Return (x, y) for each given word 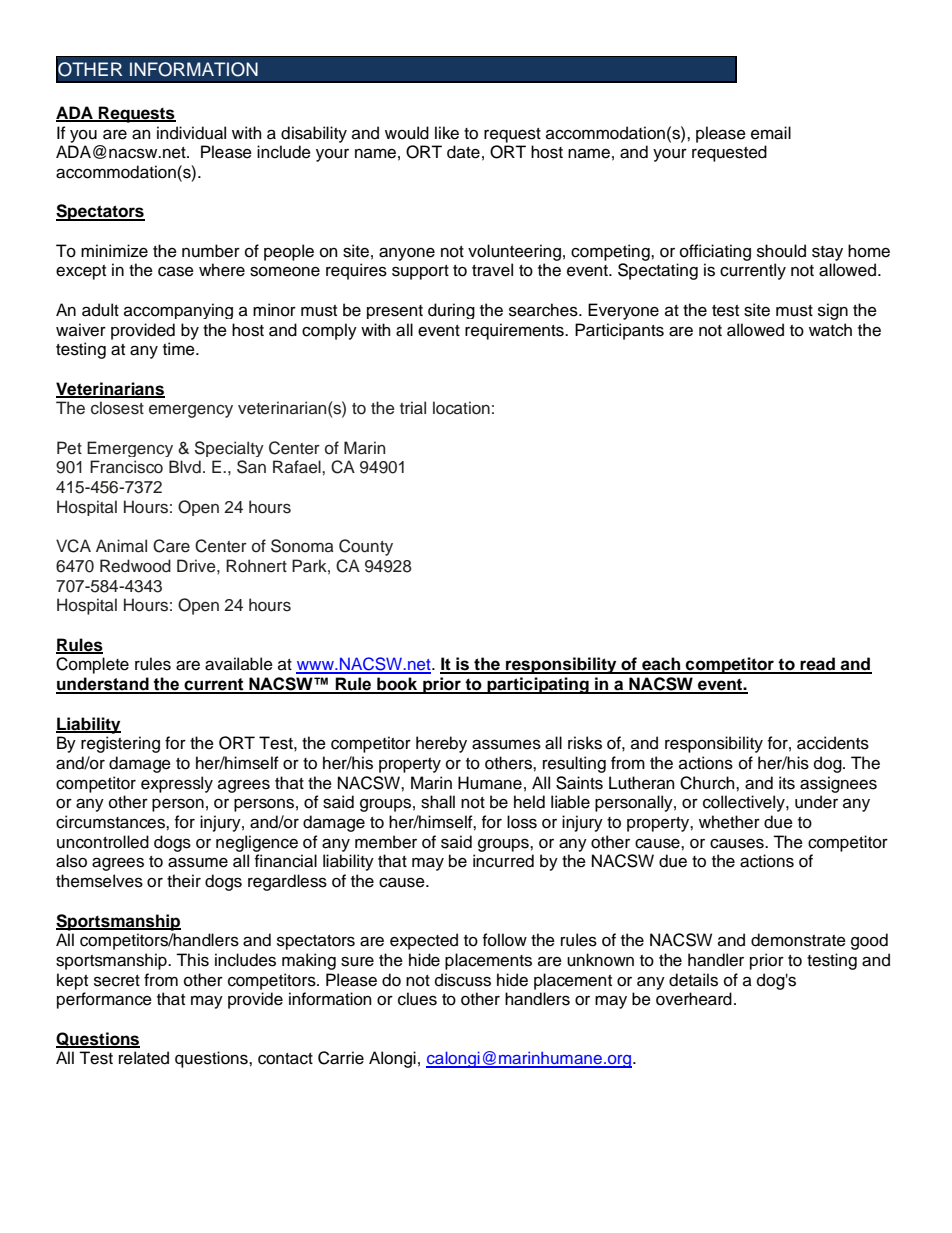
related (144, 1058)
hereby (441, 744)
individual (191, 133)
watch (830, 330)
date (463, 152)
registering (120, 744)
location (461, 408)
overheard (694, 999)
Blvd (185, 467)
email (771, 133)
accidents (833, 743)
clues (417, 999)
